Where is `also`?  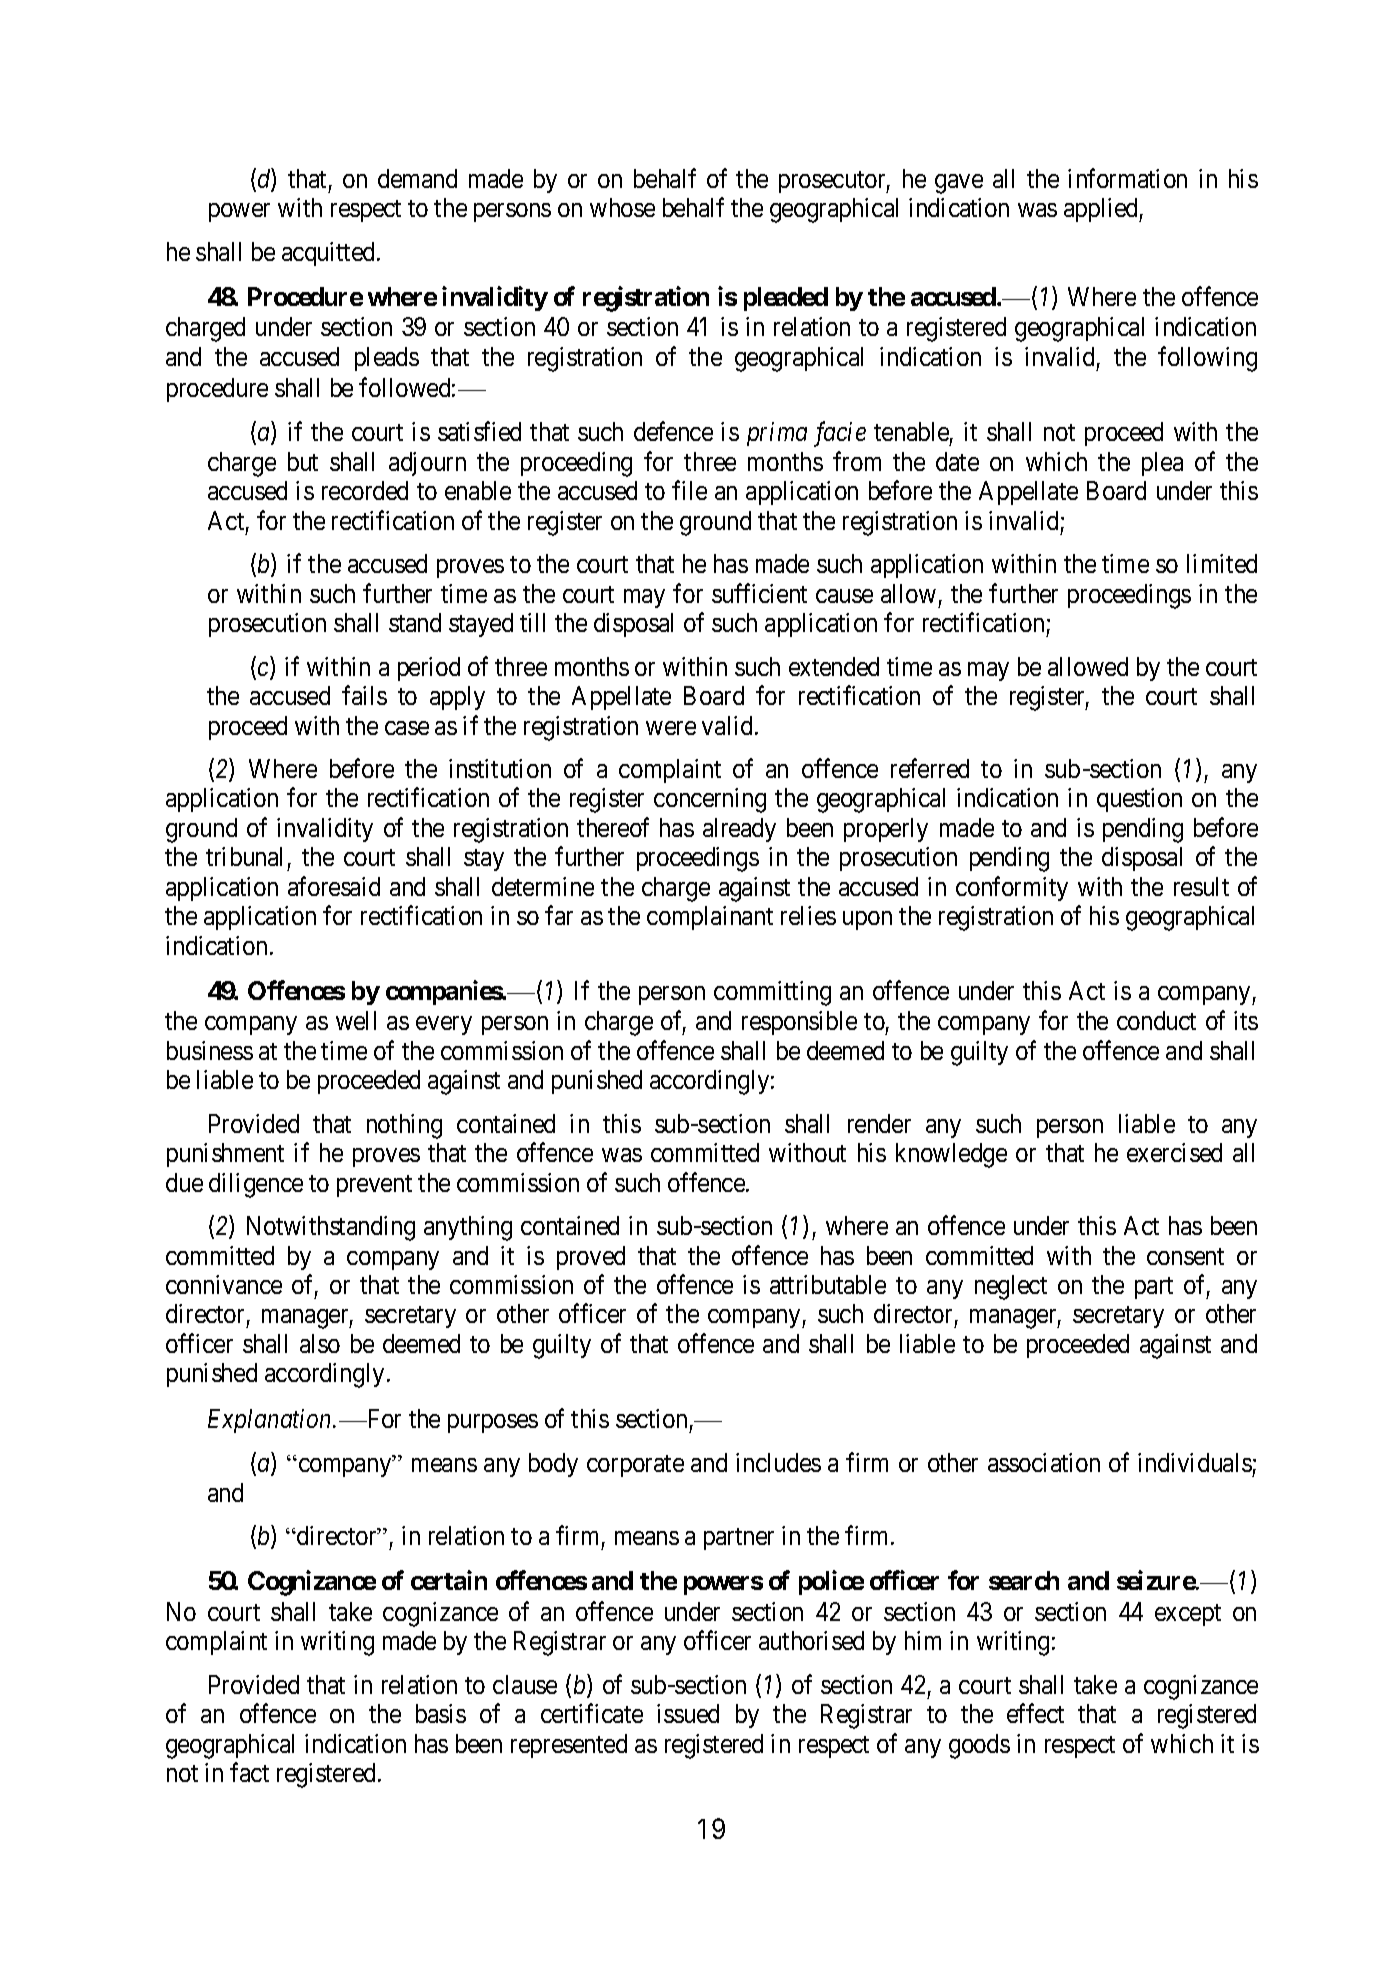 also is located at coordinates (320, 1343).
